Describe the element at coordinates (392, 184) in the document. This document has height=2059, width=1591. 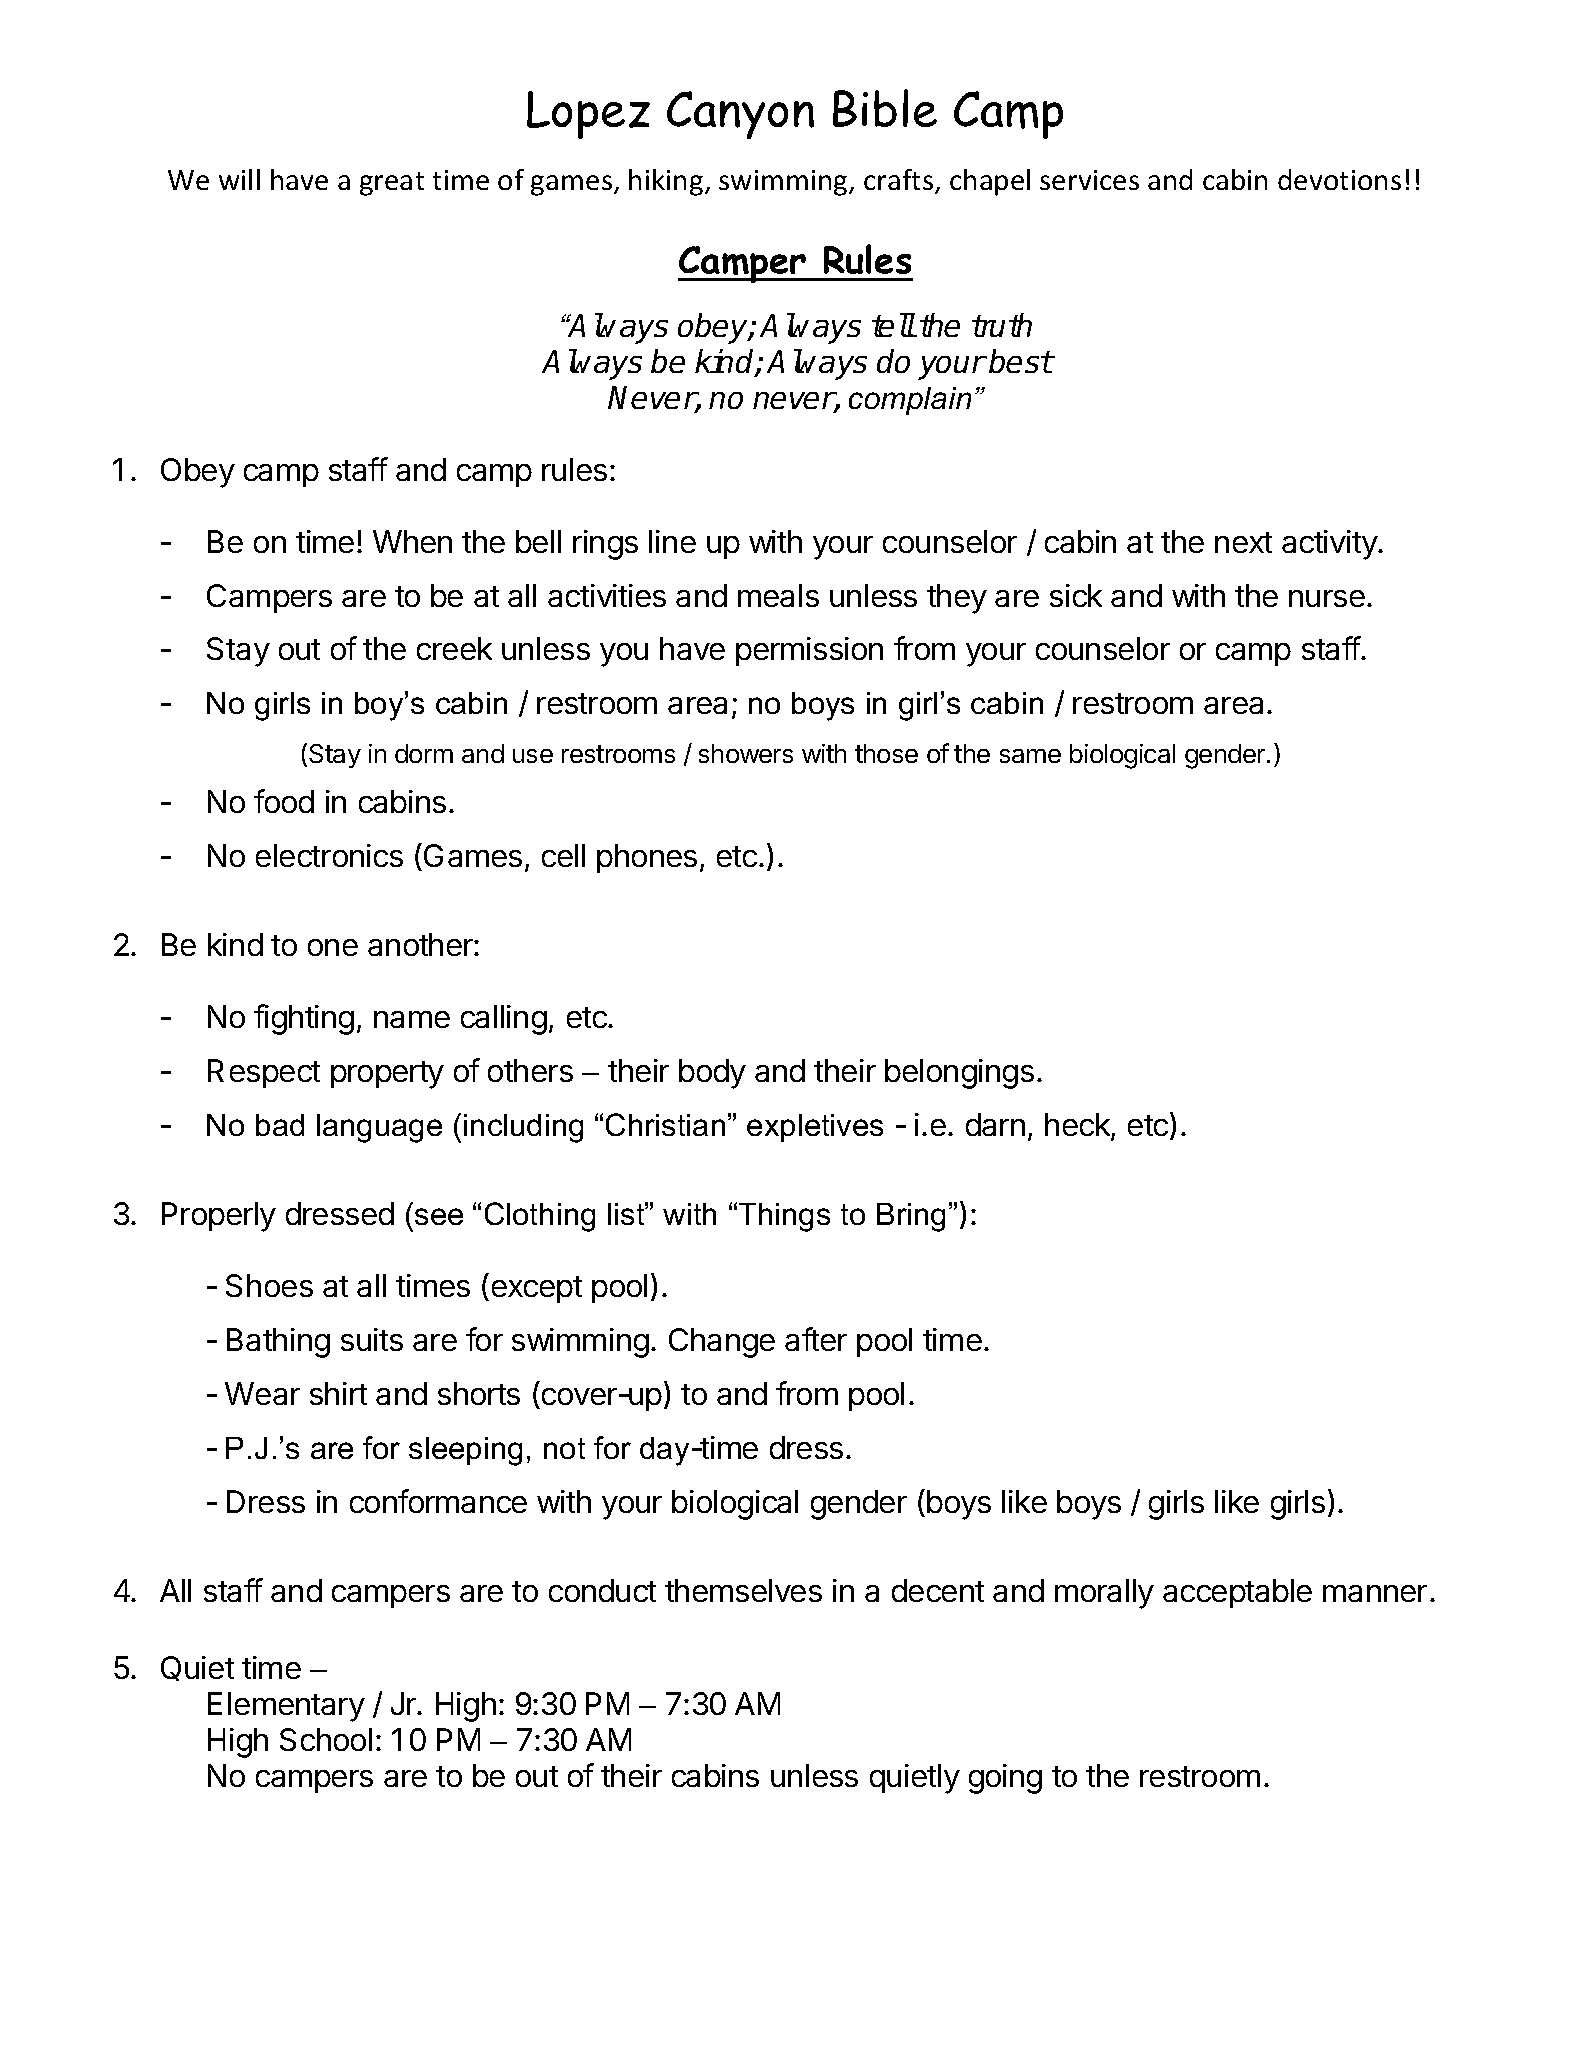
I see `great` at that location.
